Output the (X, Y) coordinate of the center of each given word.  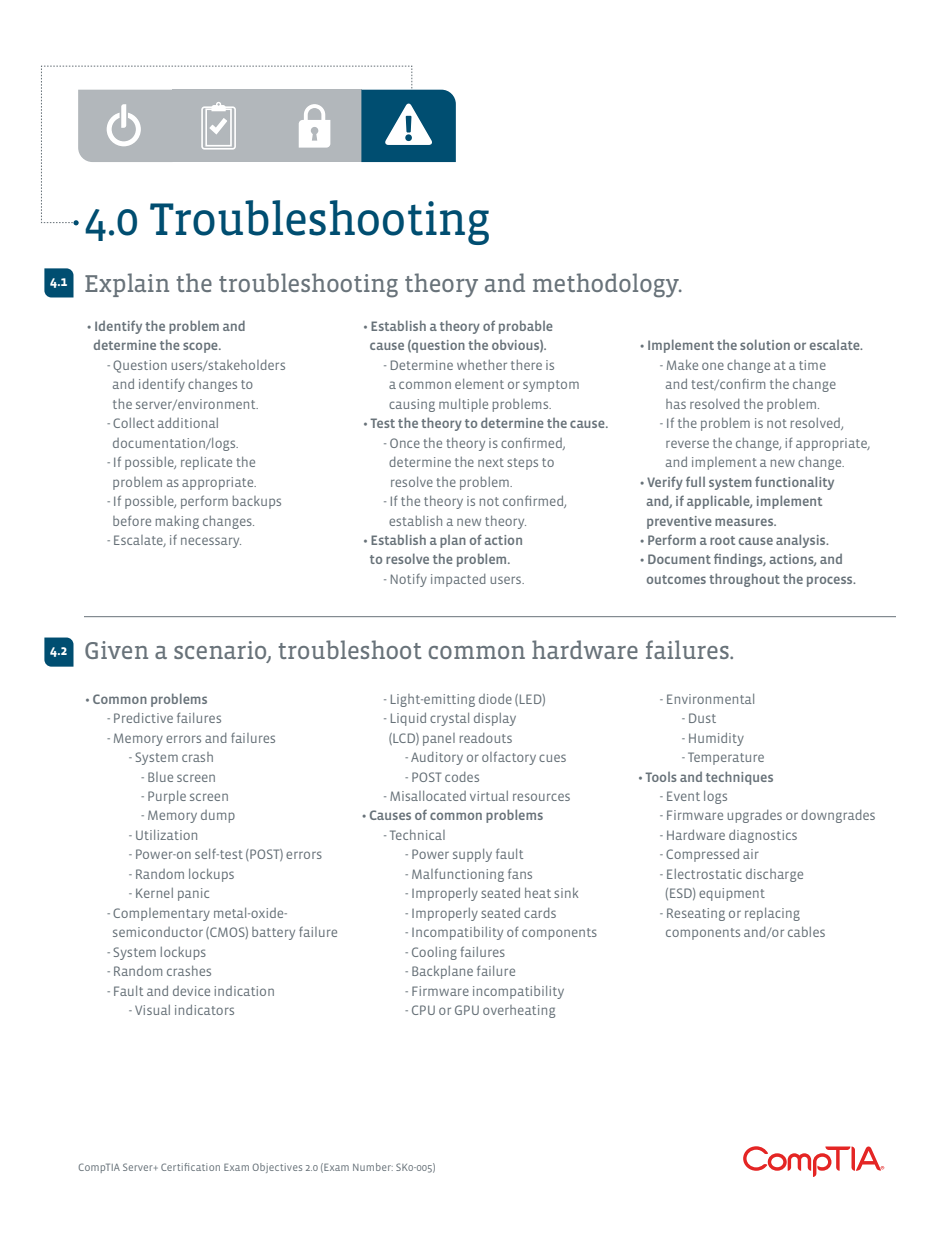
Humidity (716, 739)
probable (526, 327)
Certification (190, 1167)
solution (765, 344)
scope (201, 347)
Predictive (143, 718)
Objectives (277, 1168)
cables (806, 932)
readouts (486, 738)
